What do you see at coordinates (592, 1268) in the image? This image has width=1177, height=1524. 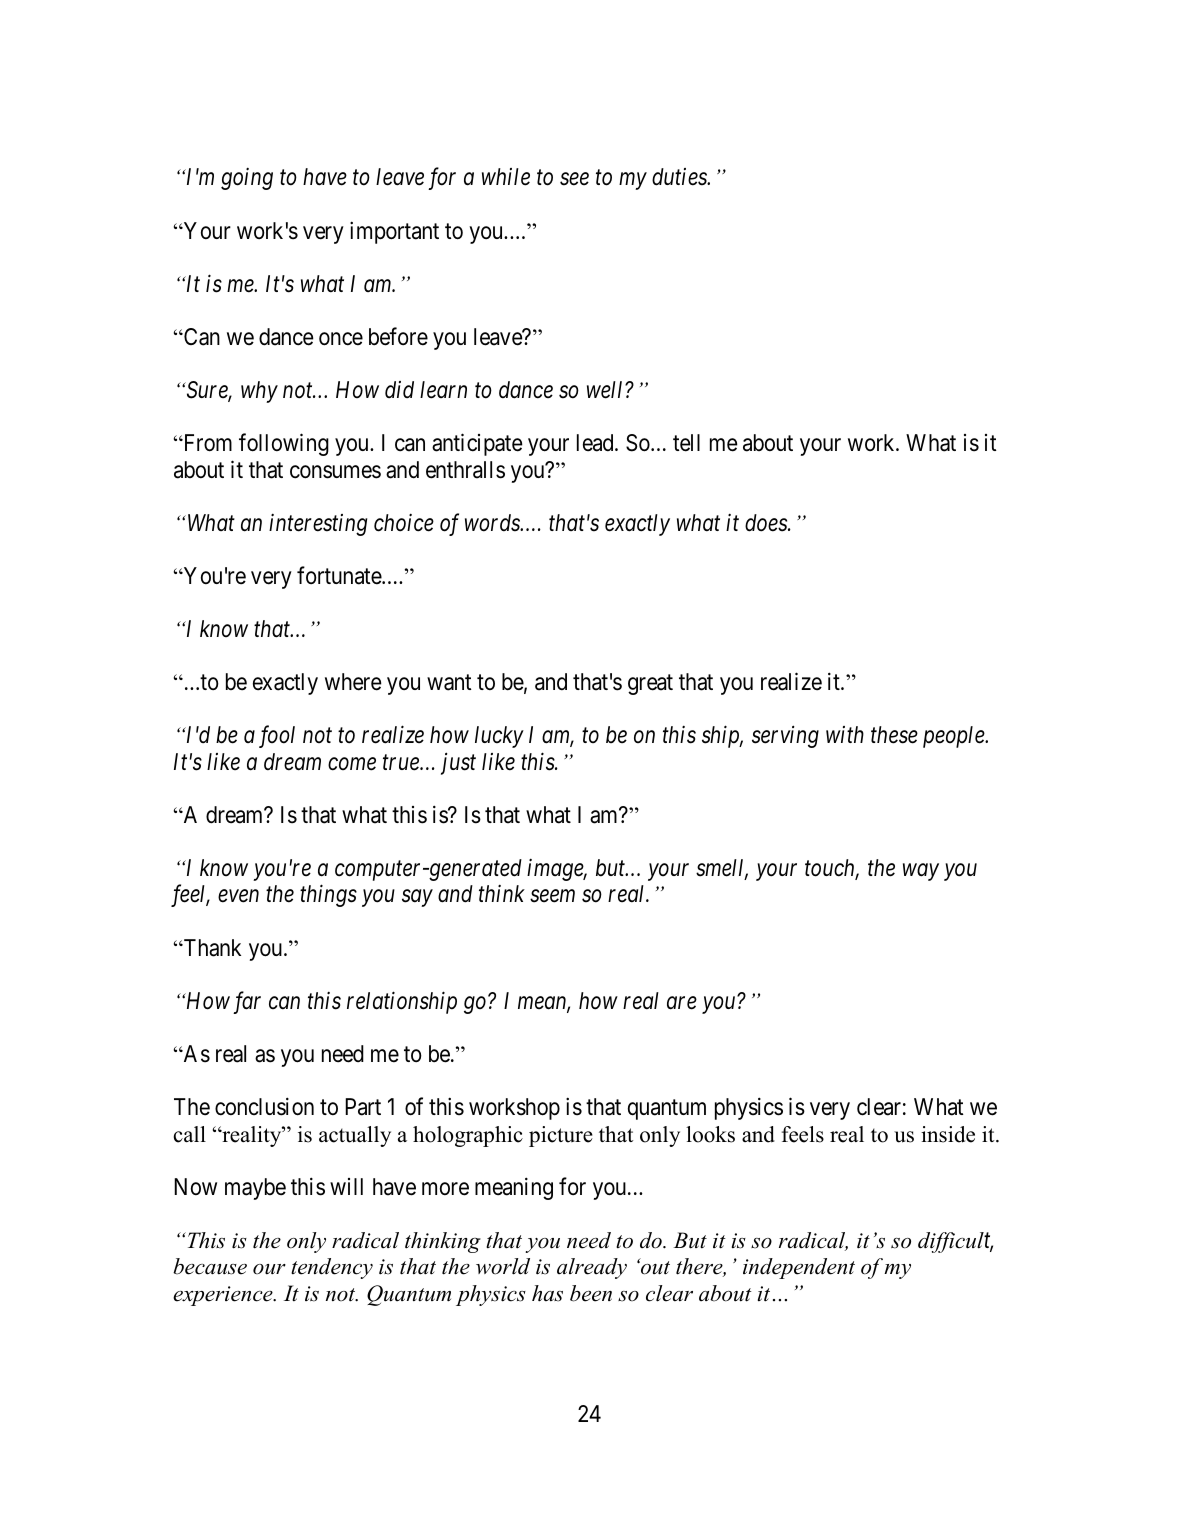 I see `already` at bounding box center [592, 1268].
